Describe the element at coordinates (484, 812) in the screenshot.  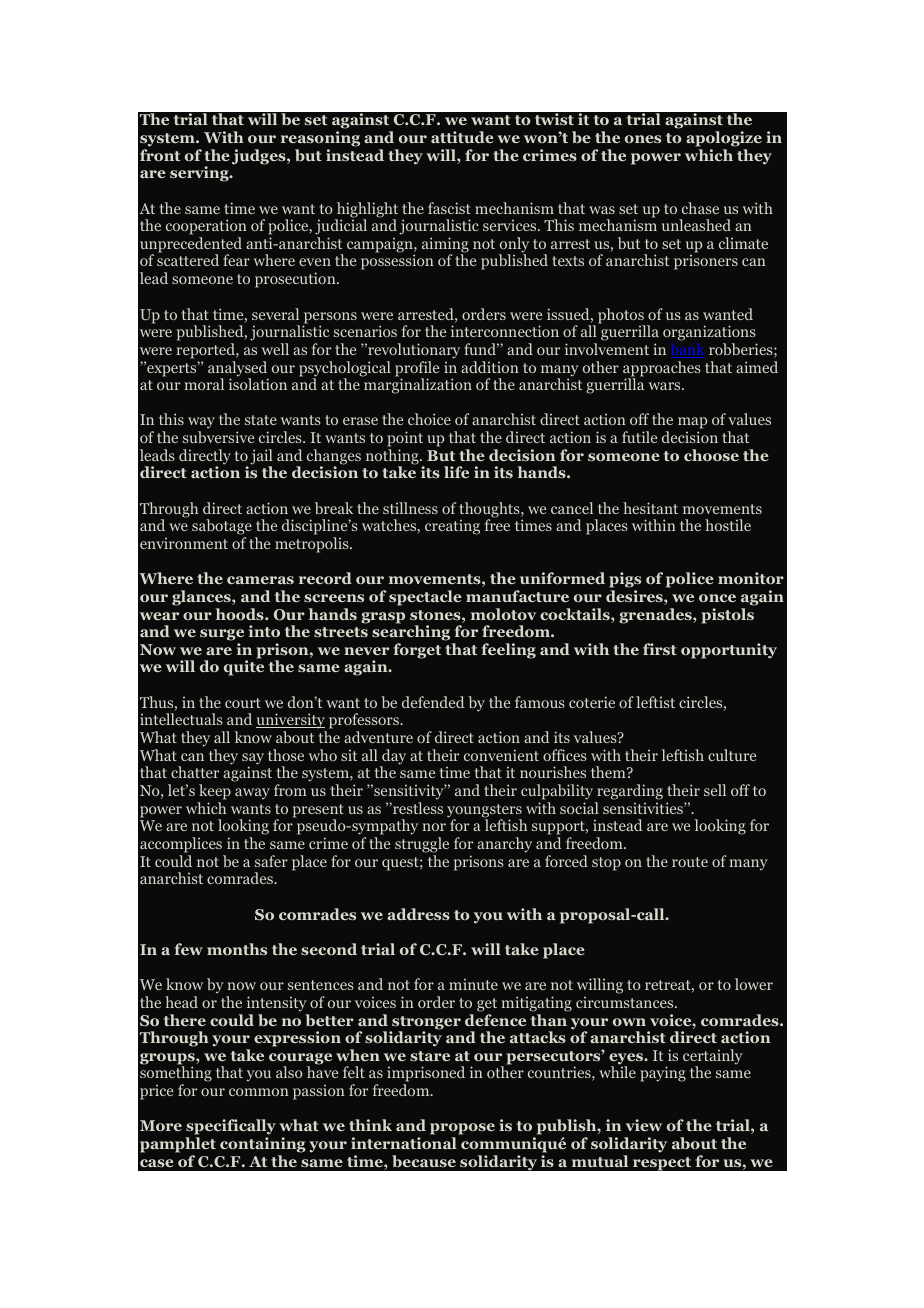
I see `youngsters` at that location.
